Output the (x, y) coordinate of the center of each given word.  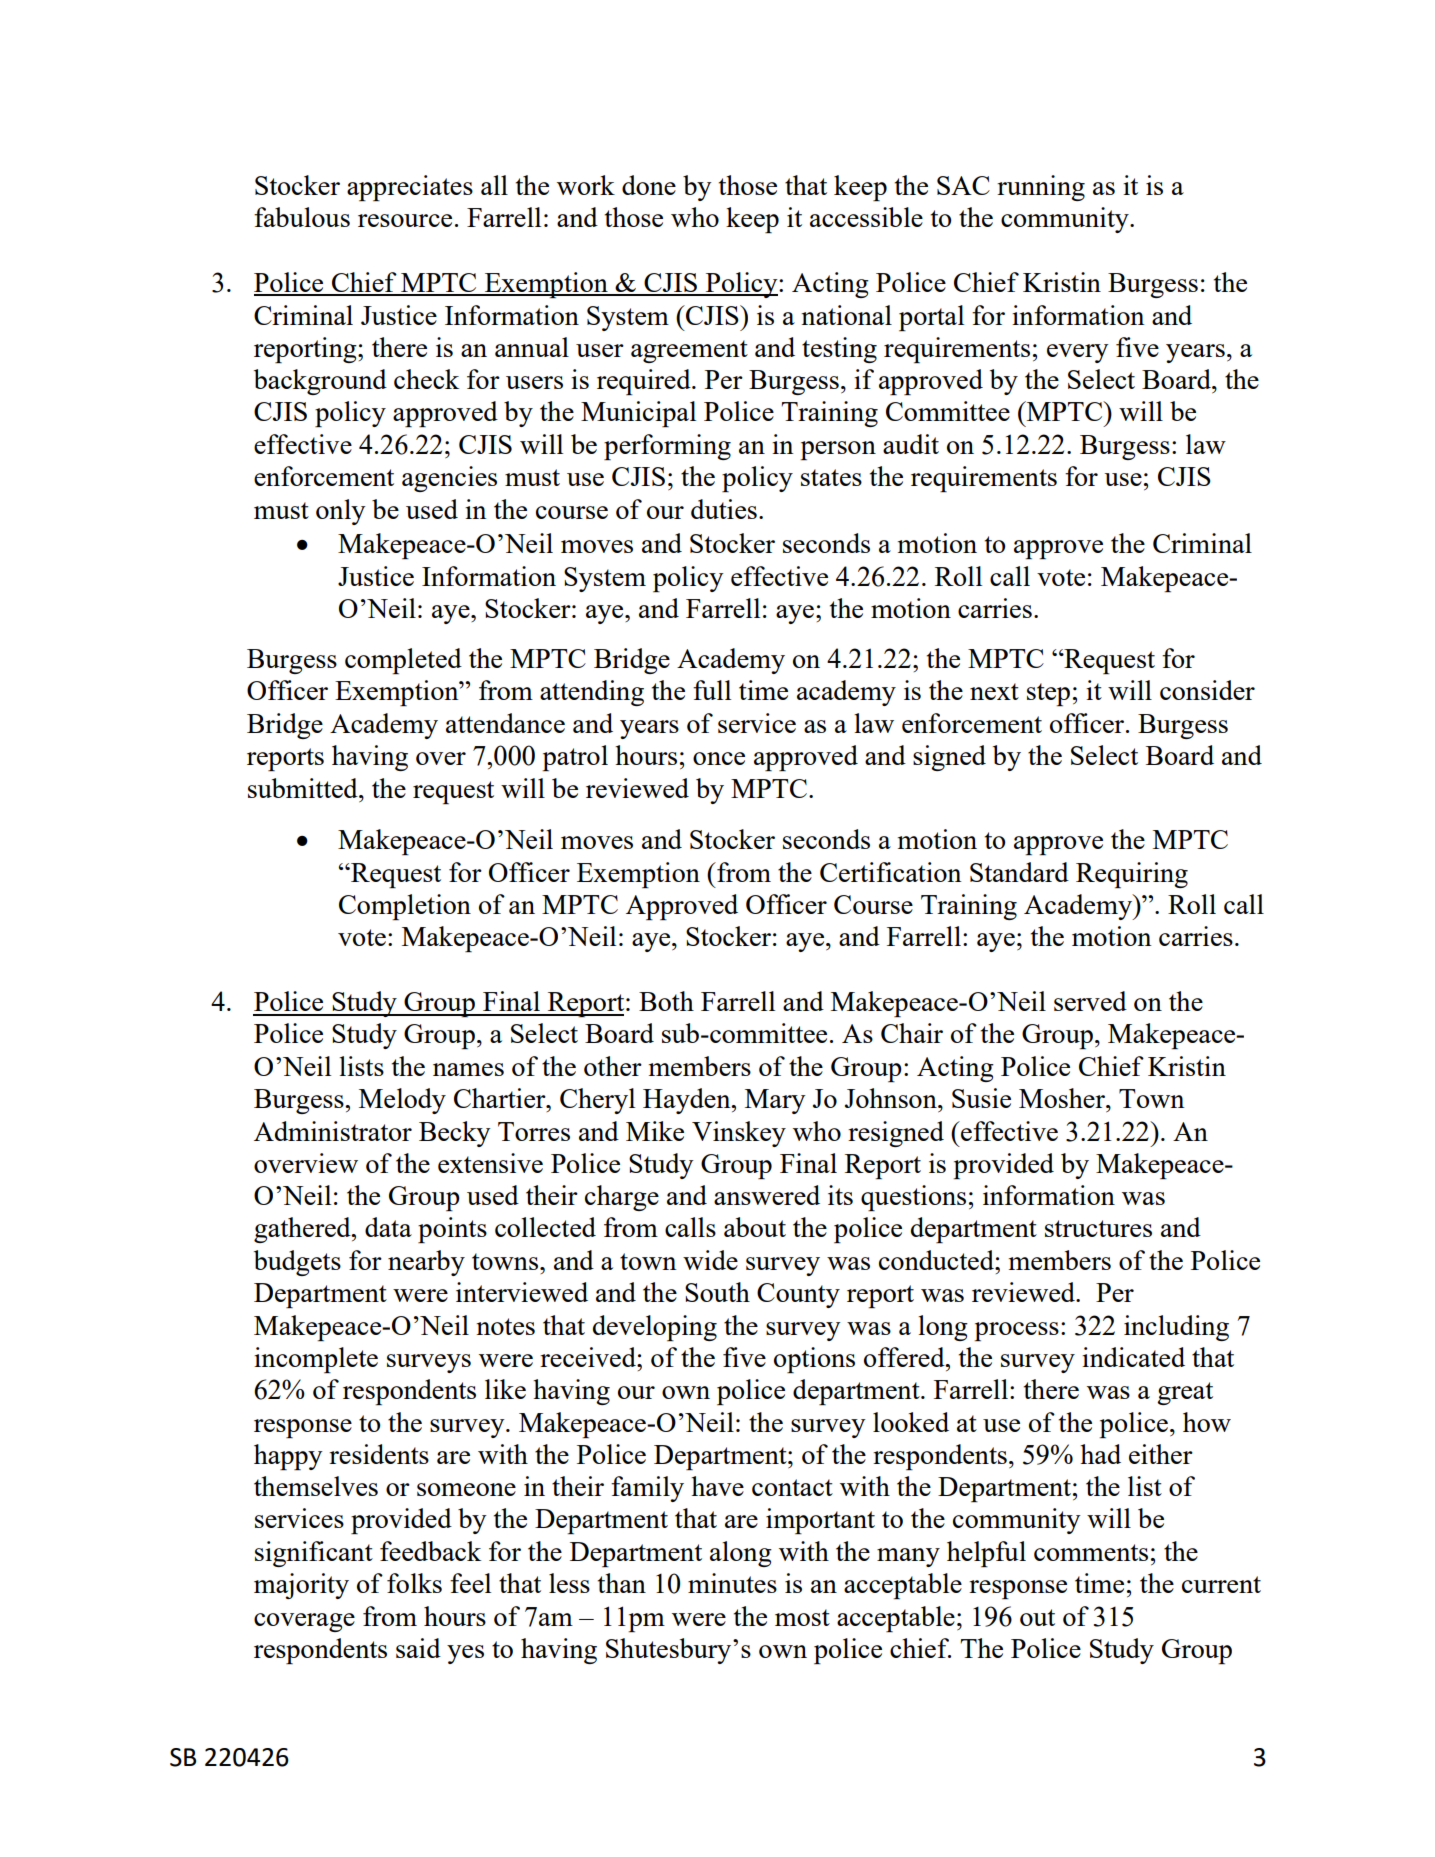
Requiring (1132, 875)
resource (405, 220)
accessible (866, 217)
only (341, 512)
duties (724, 509)
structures (1098, 1228)
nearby (426, 1263)
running (1041, 188)
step (1048, 694)
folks (414, 1583)
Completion (405, 907)
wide (710, 1260)
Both (666, 1001)
